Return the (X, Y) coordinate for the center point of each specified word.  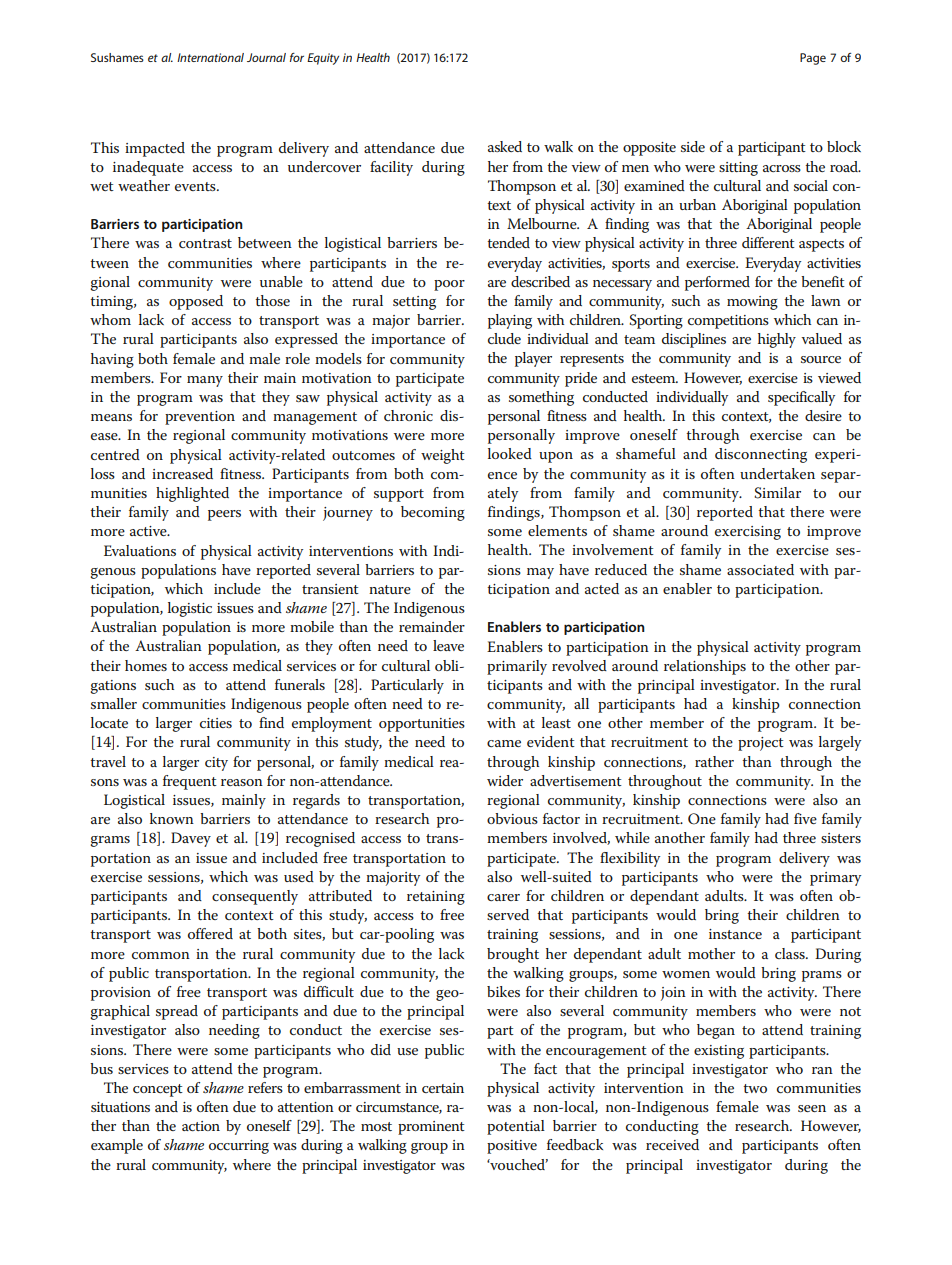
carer (503, 897)
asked (505, 146)
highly (777, 340)
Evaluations (140, 550)
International (210, 57)
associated (760, 569)
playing (510, 321)
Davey (191, 839)
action (201, 1126)
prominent (431, 1128)
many (205, 381)
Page (813, 59)
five (805, 818)
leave (448, 645)
